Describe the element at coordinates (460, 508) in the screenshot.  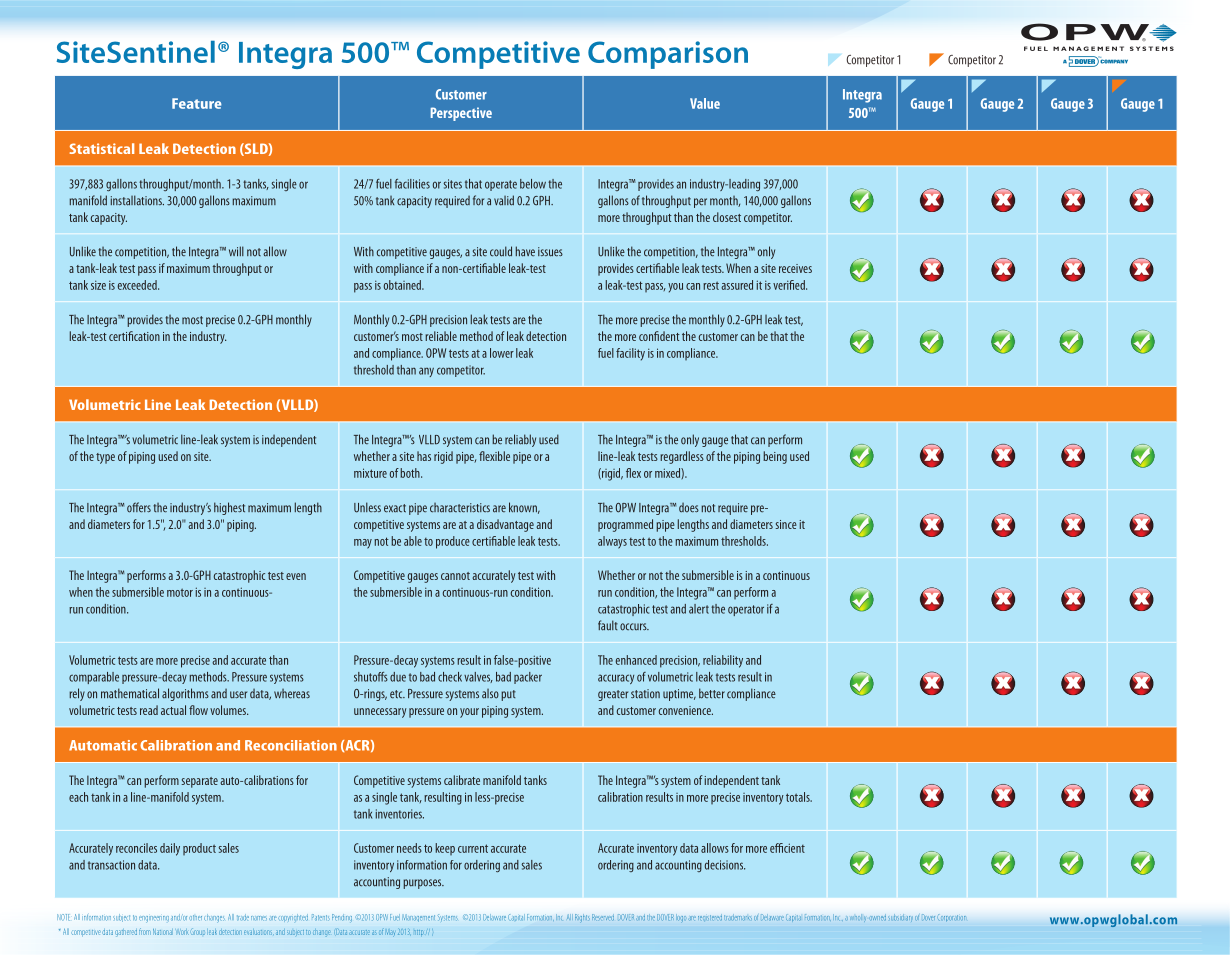
I see `characteristics` at that location.
